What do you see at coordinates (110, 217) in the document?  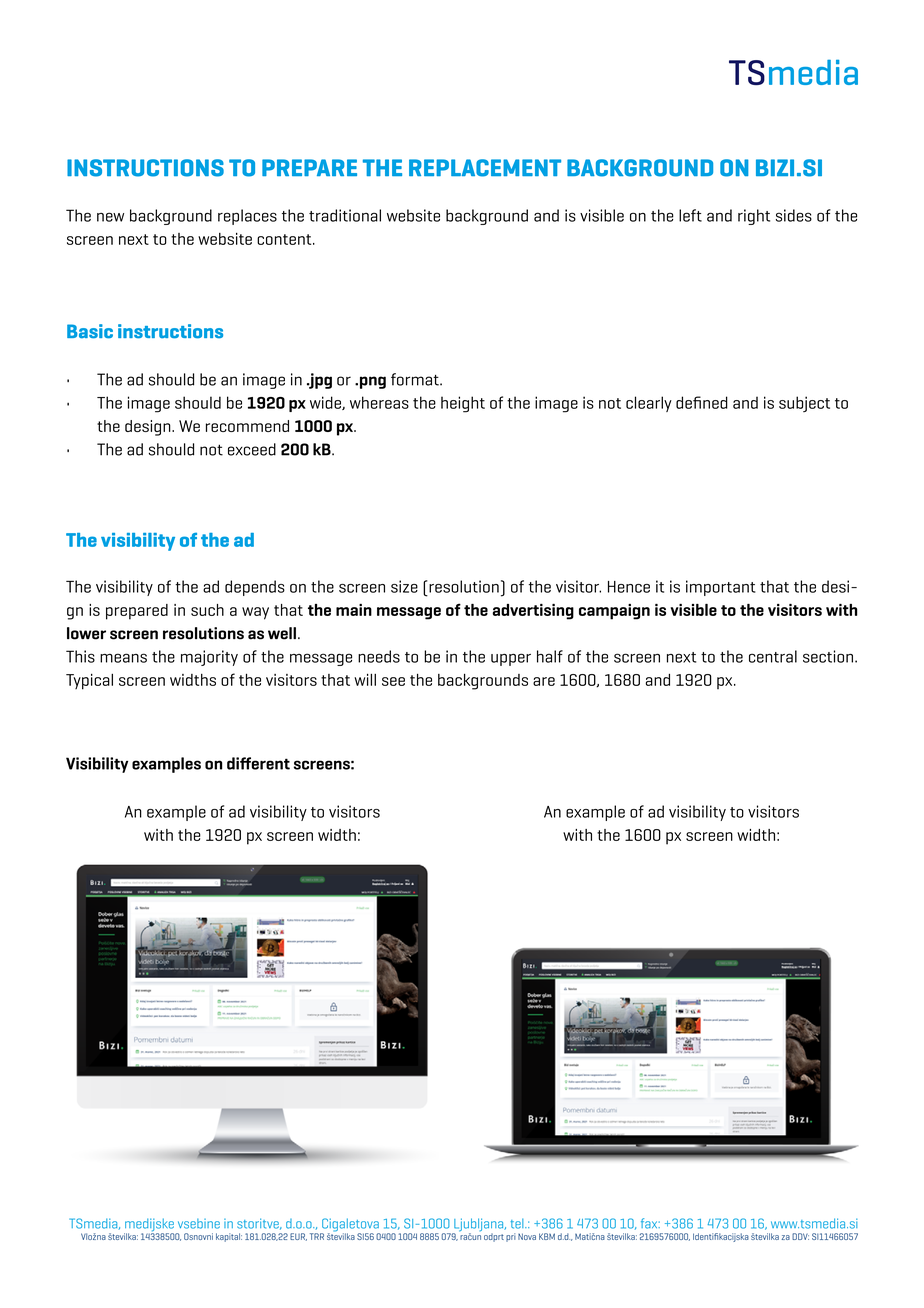 I see `new` at bounding box center [110, 217].
